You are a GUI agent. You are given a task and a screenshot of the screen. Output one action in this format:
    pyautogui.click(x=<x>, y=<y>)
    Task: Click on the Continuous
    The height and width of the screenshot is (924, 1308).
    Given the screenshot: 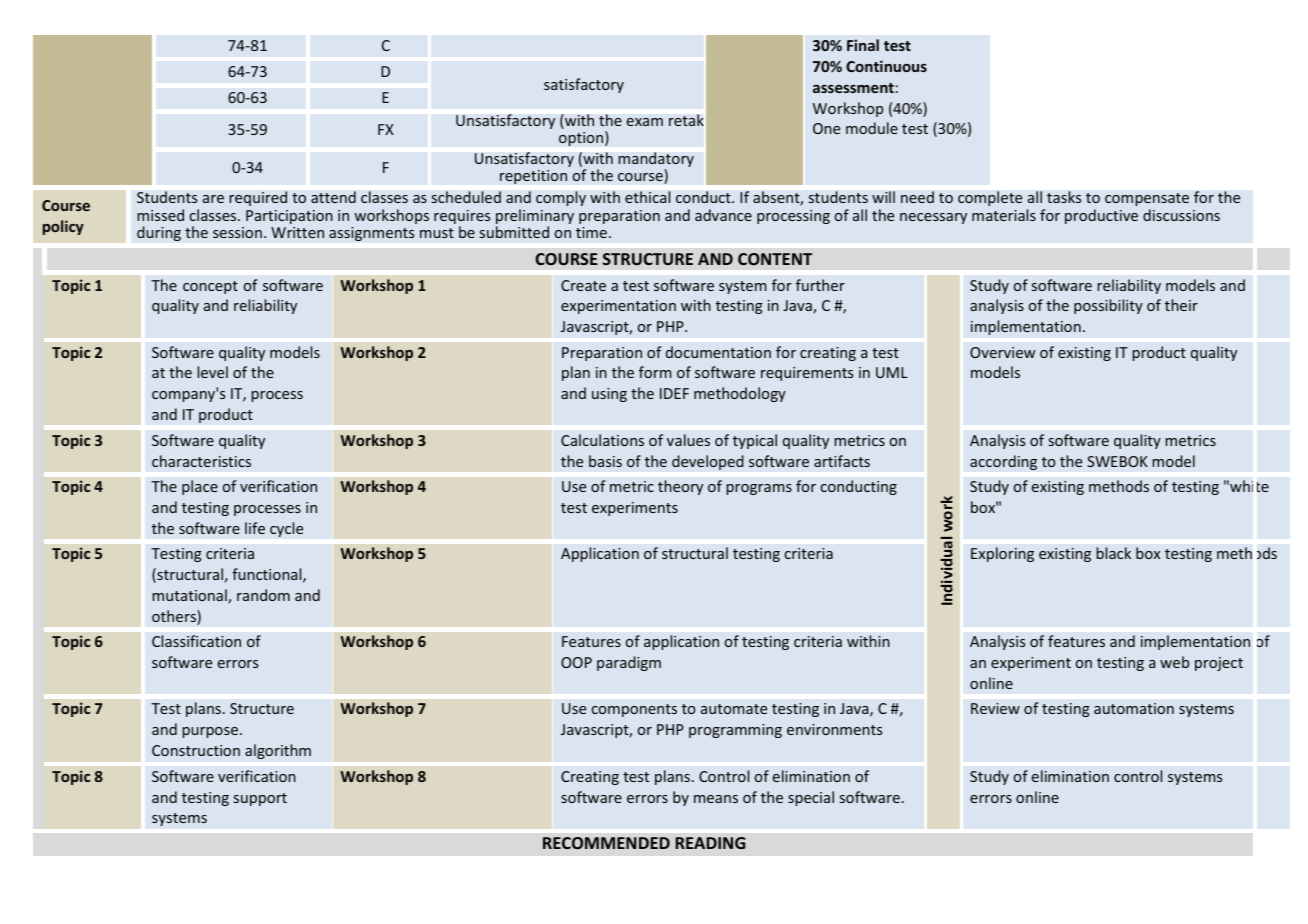 What is the action you would take?
    pyautogui.click(x=886, y=66)
